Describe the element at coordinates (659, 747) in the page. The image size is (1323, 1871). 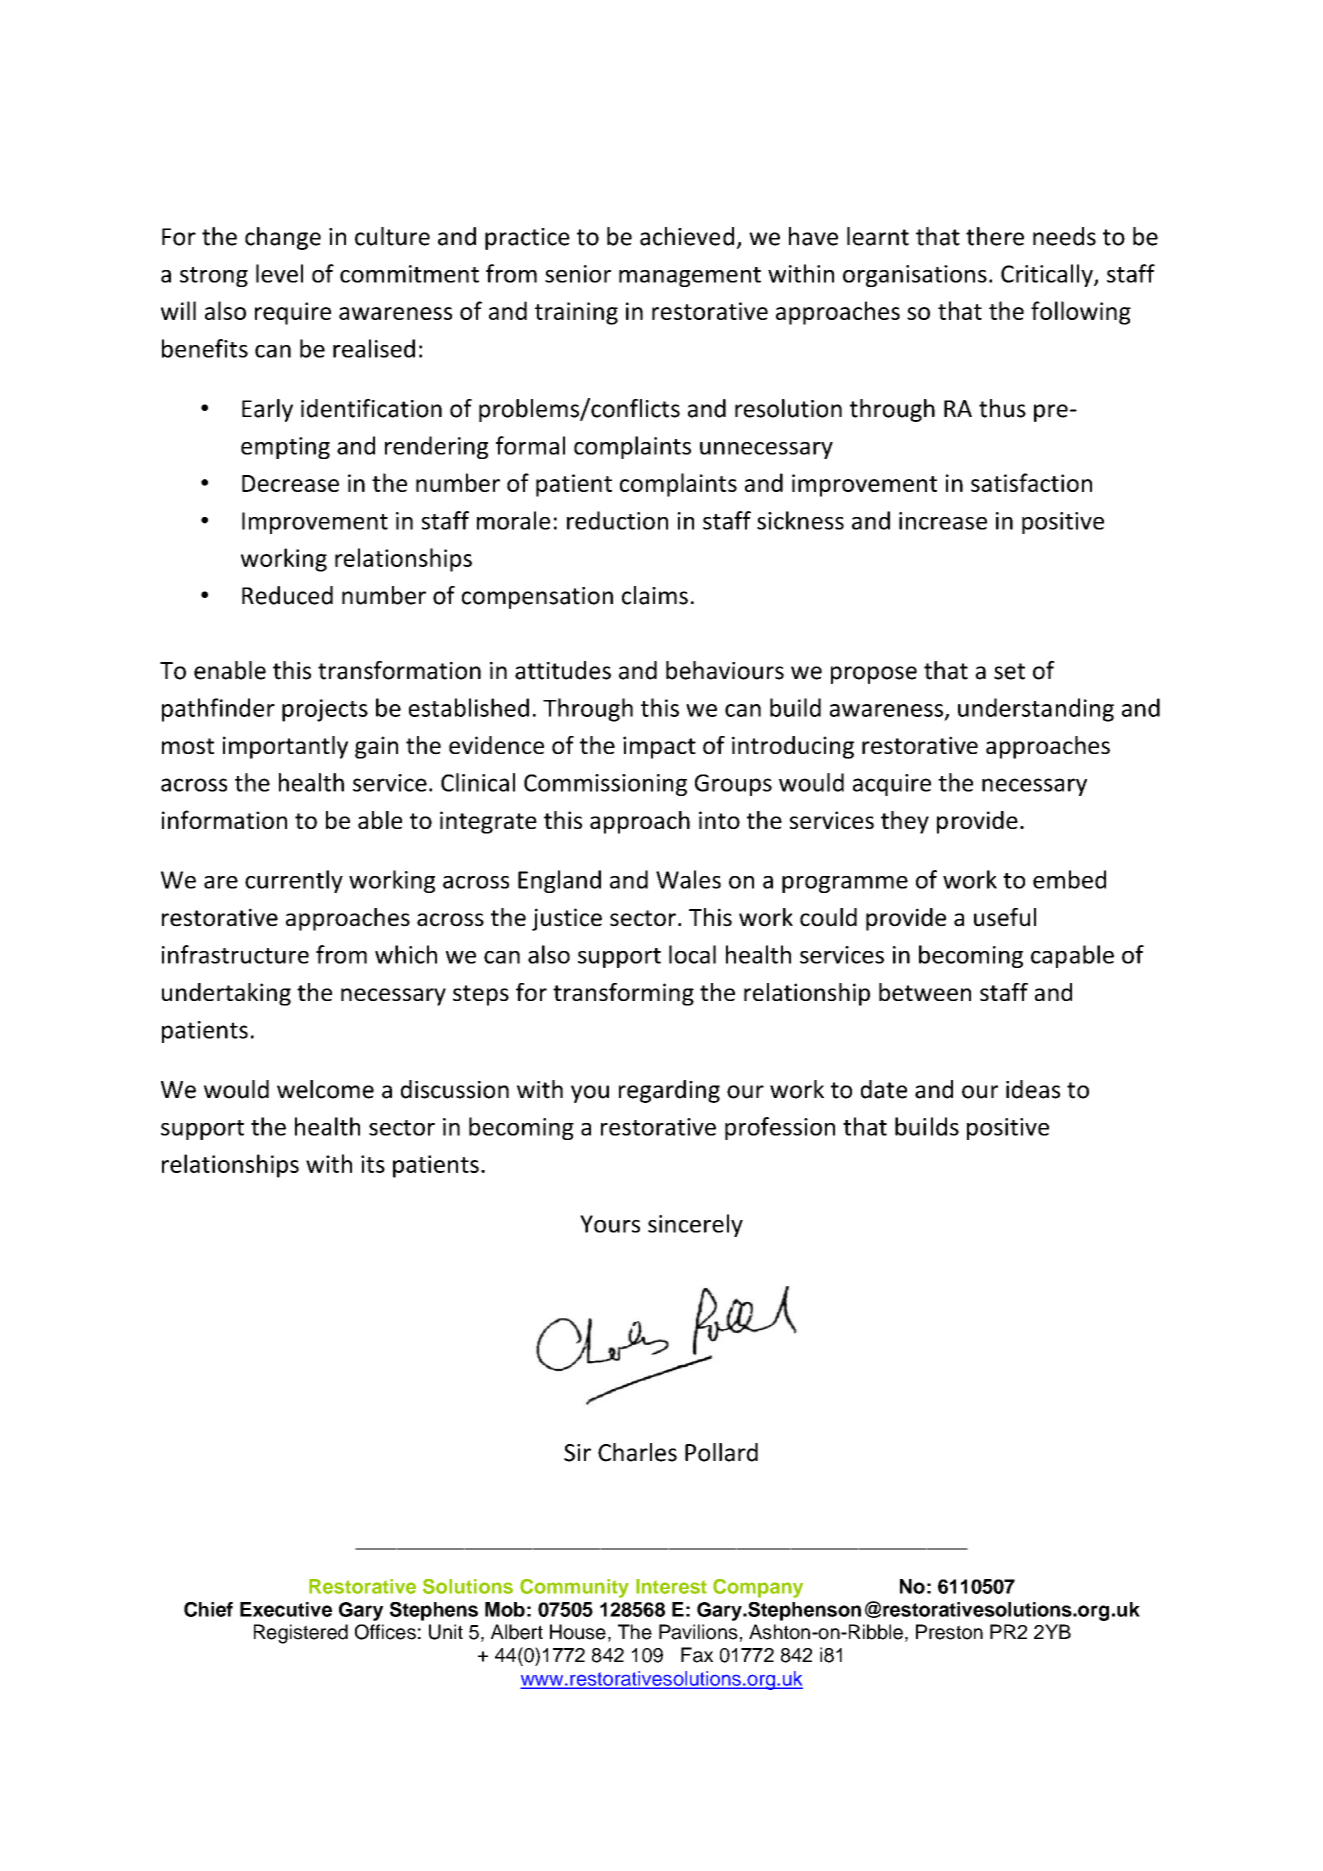
I see `impact` at that location.
